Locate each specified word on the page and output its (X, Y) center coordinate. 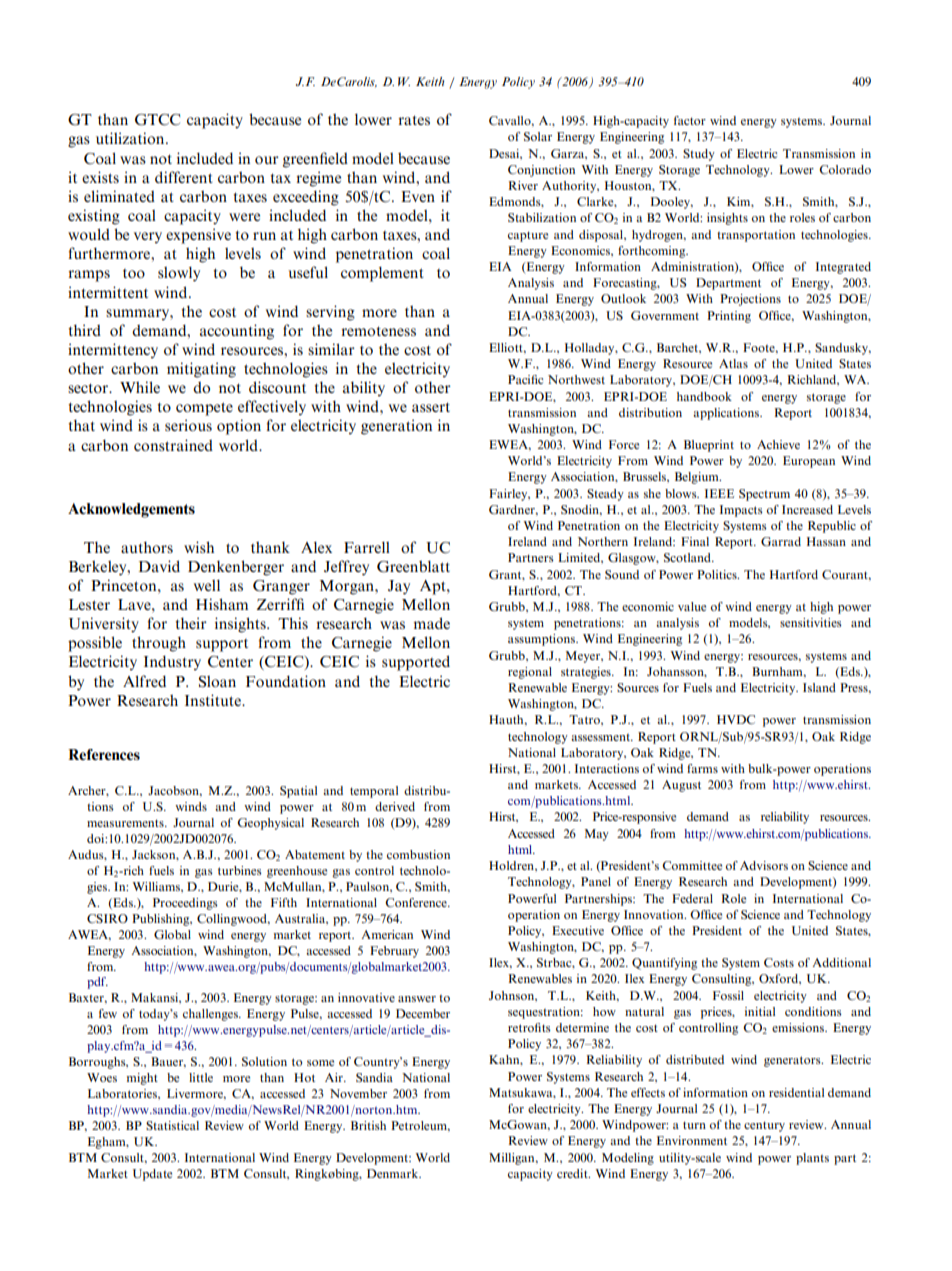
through (159, 644)
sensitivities (811, 622)
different (184, 177)
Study (699, 155)
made (431, 623)
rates (414, 120)
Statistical (172, 1125)
